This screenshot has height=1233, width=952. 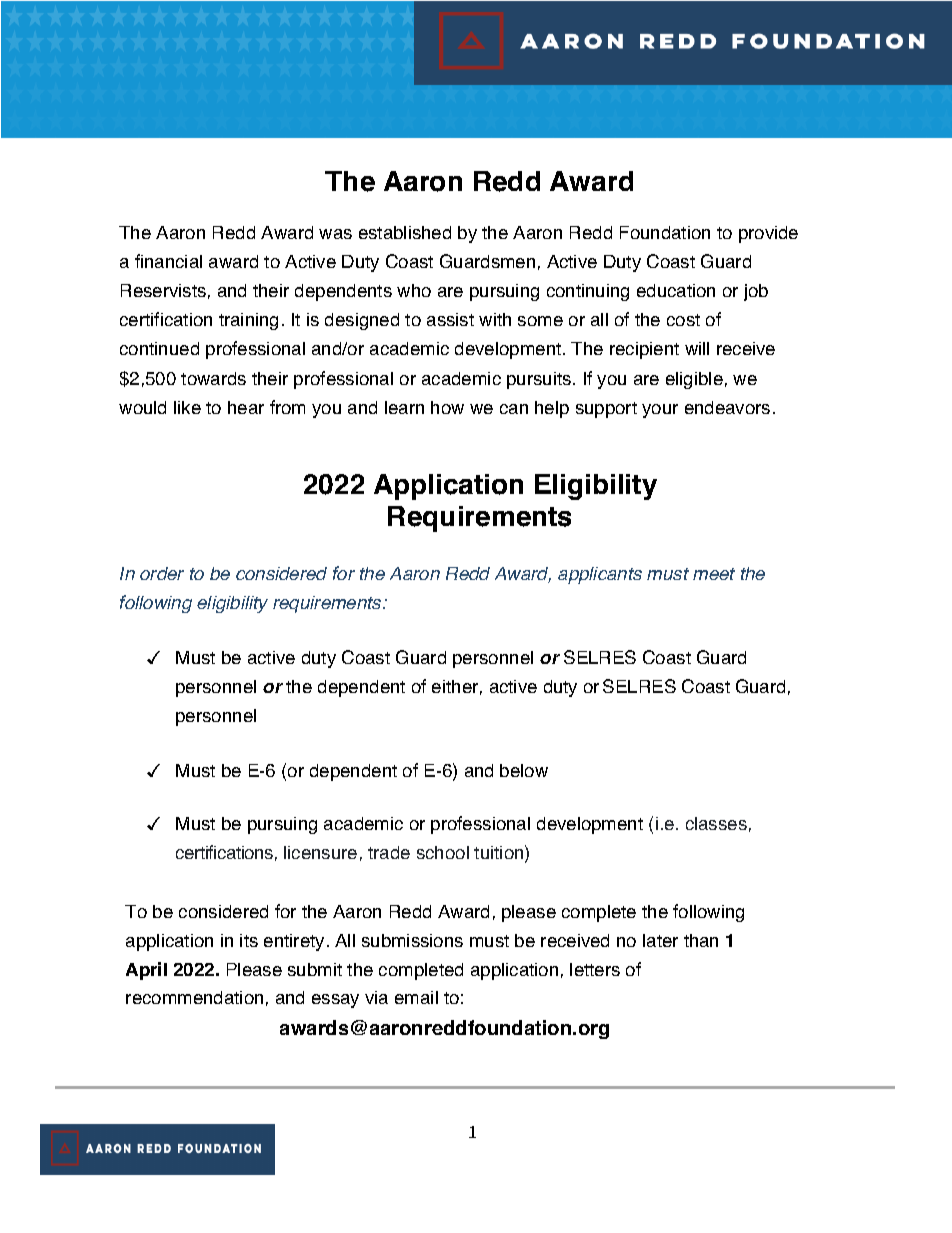 I want to click on below, so click(x=524, y=770).
